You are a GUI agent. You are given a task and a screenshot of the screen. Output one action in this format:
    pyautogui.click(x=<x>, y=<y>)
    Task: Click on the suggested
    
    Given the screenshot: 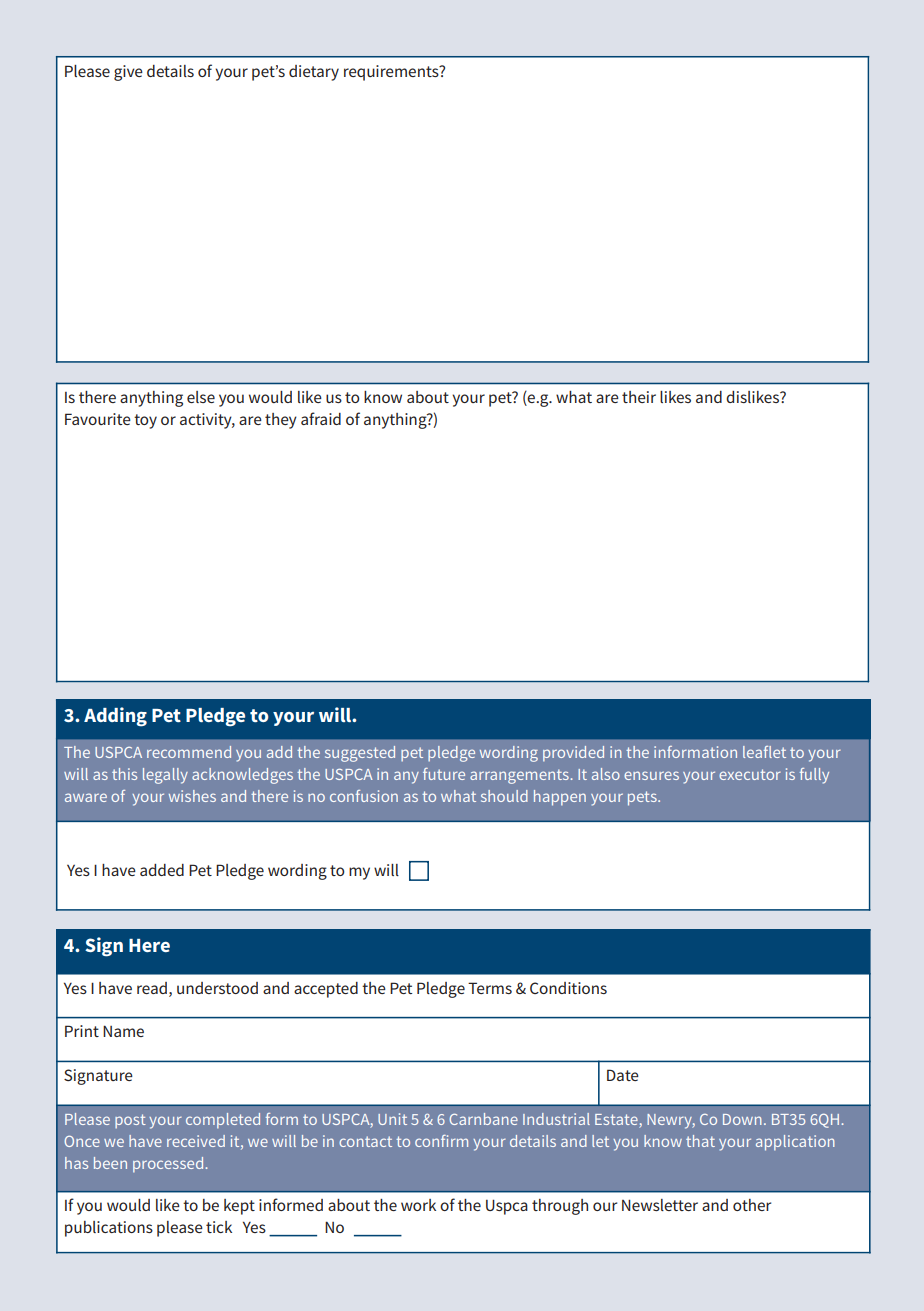 What is the action you would take?
    pyautogui.click(x=360, y=754)
